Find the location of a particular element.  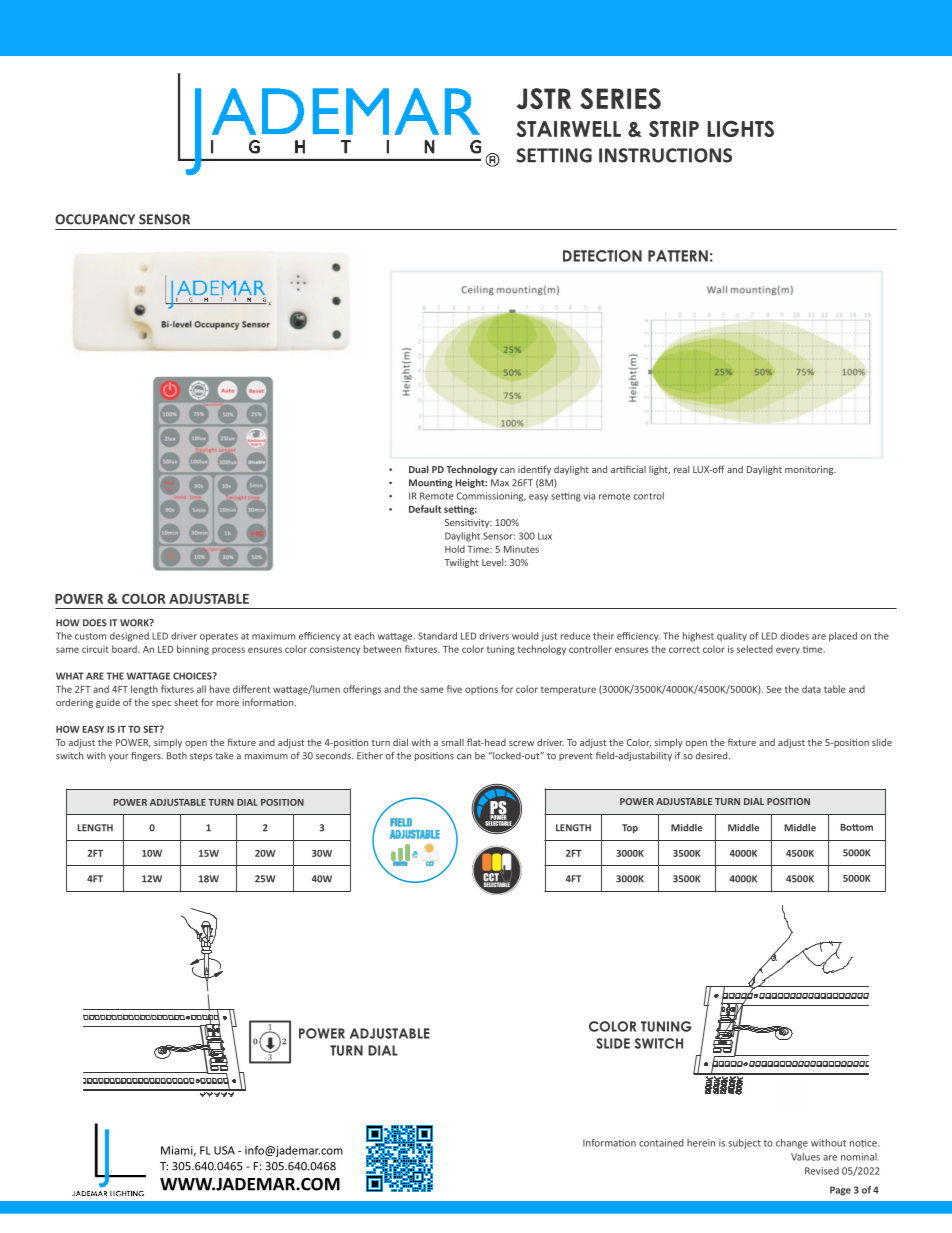

Both is located at coordinates (177, 756).
